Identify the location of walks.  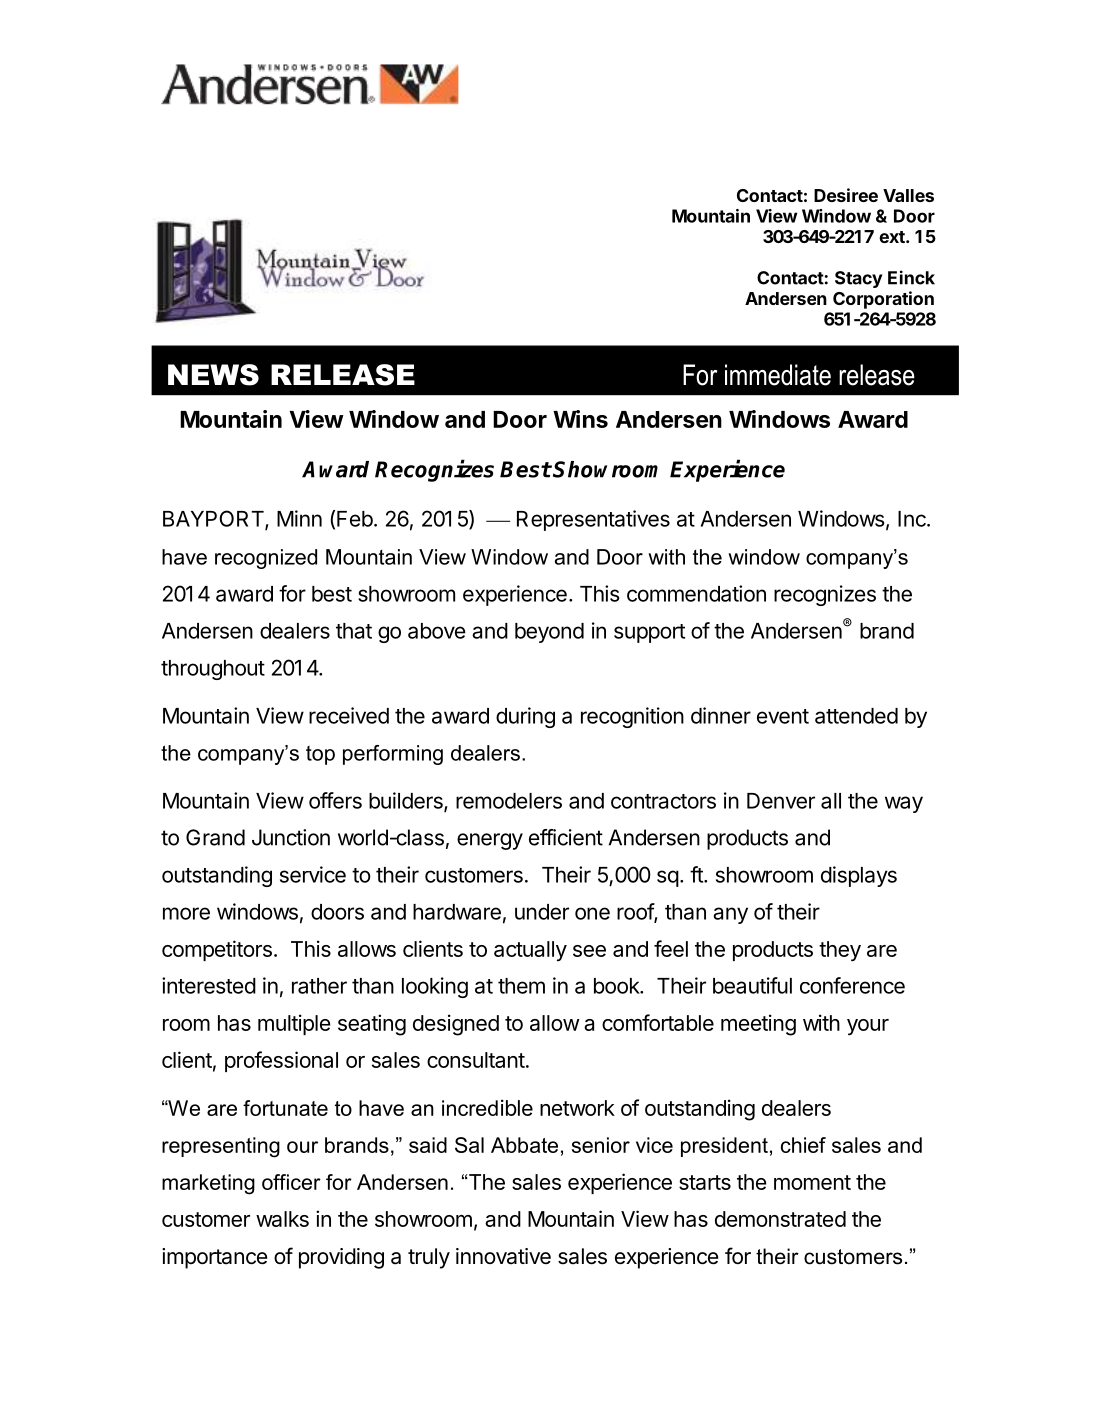
(282, 1219).
